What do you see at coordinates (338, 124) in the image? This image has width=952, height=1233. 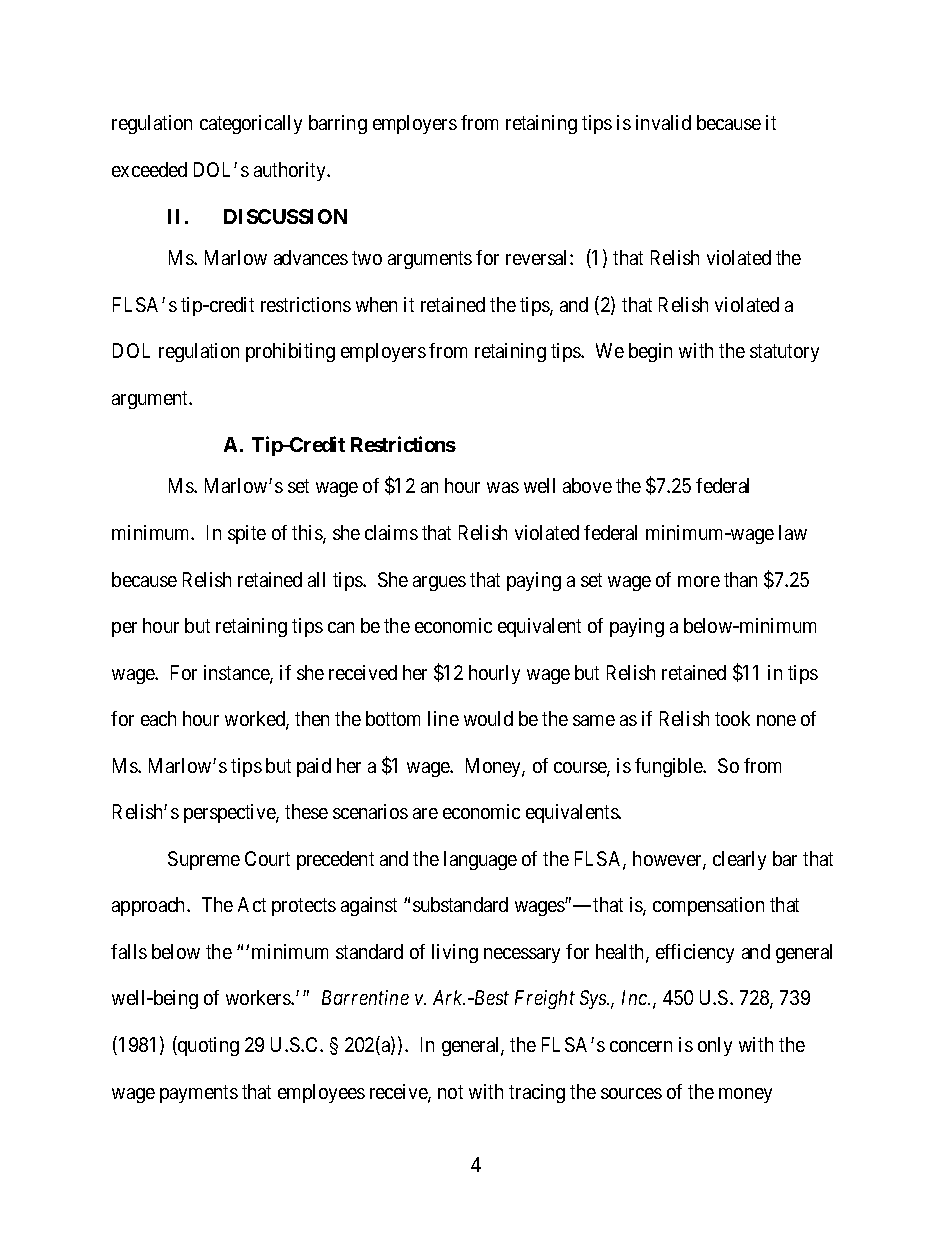 I see `barring` at bounding box center [338, 124].
